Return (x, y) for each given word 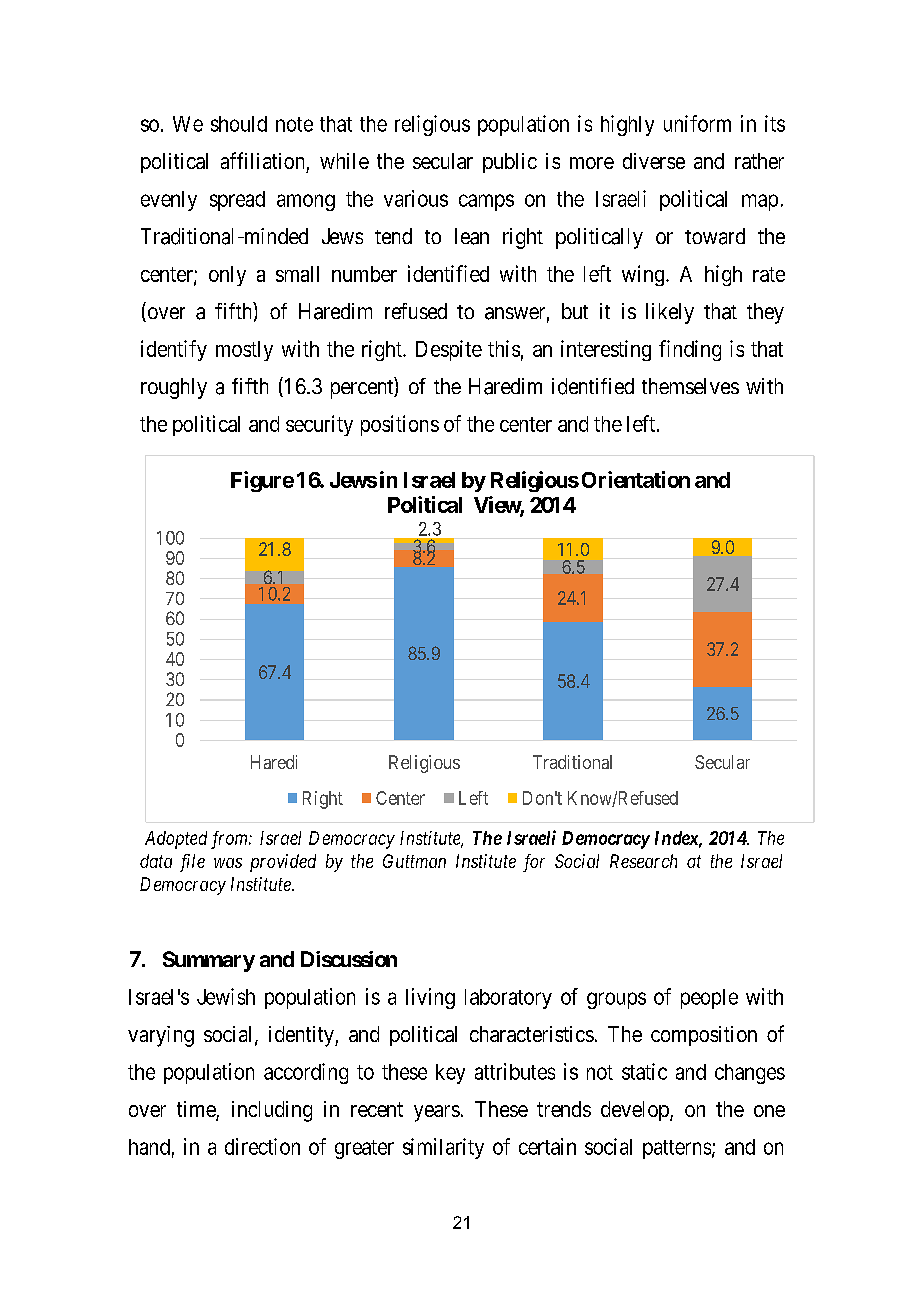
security (319, 425)
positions (400, 425)
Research (643, 861)
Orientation (636, 479)
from (230, 840)
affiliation (262, 160)
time (197, 1110)
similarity (443, 1148)
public (510, 163)
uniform (697, 123)
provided (283, 863)
